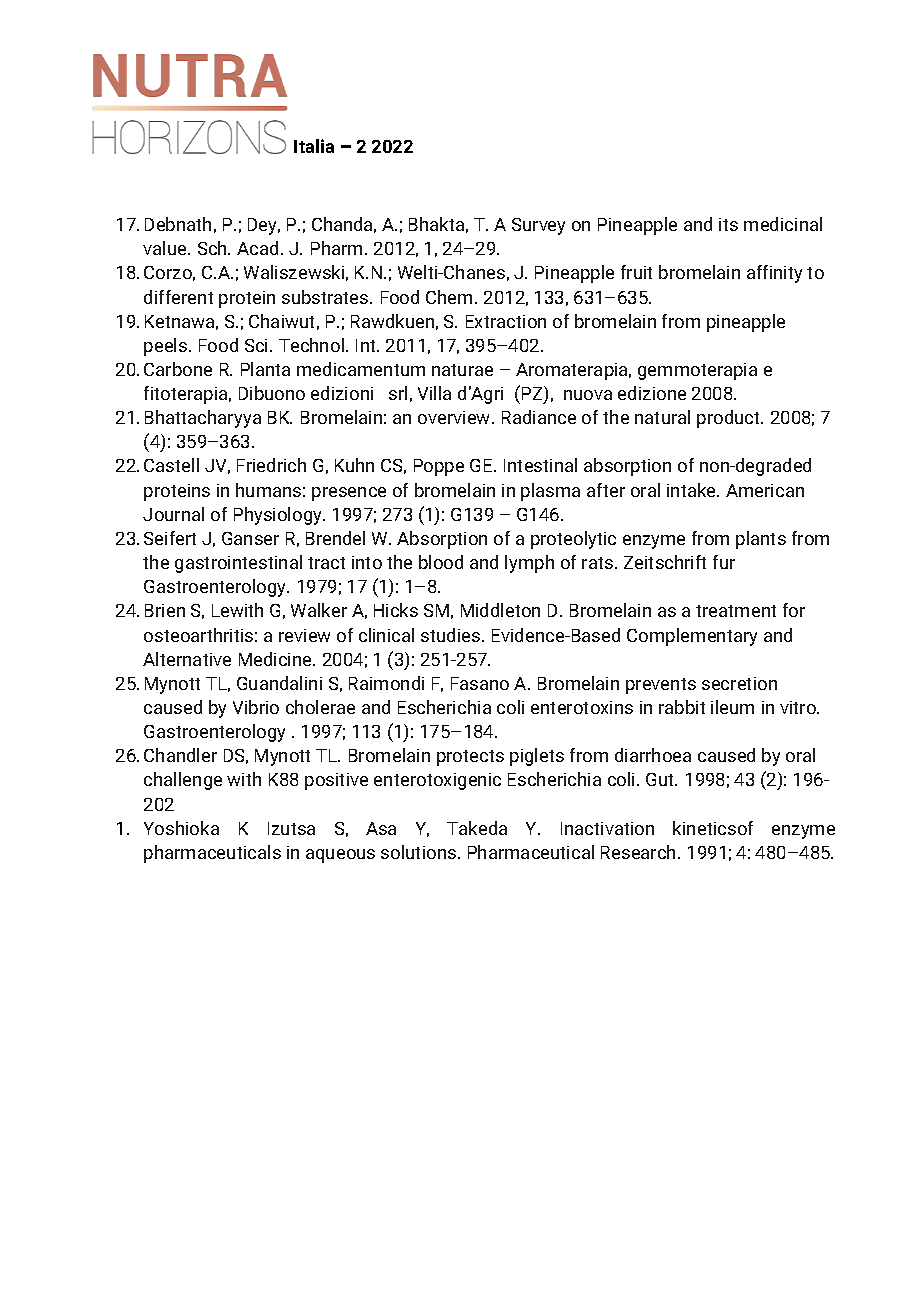 Image resolution: width=924 pixels, height=1308 pixels. What do you see at coordinates (314, 146) in the page?
I see `Italia` at bounding box center [314, 146].
